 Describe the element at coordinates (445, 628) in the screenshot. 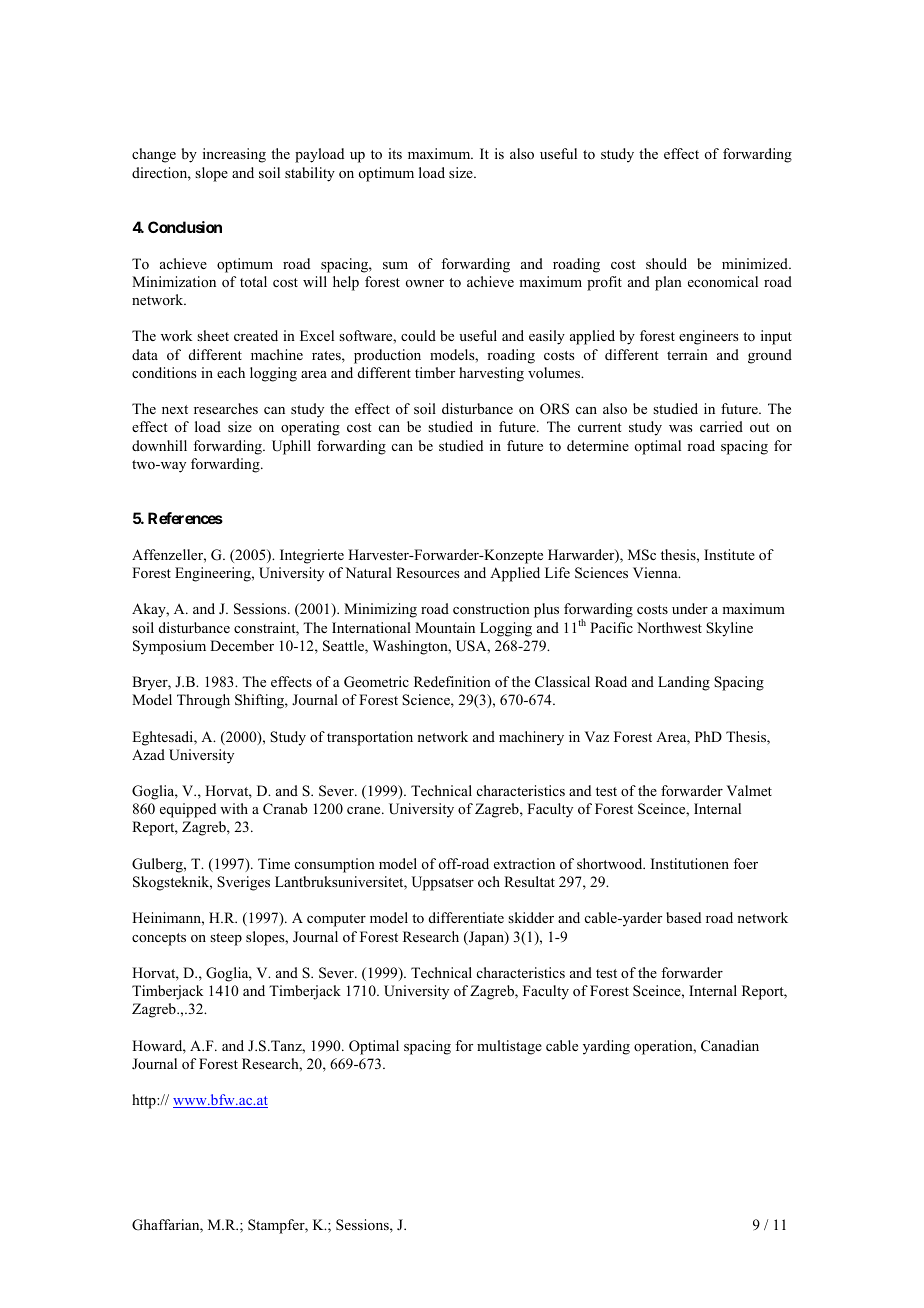

I see `Mountain` at that location.
